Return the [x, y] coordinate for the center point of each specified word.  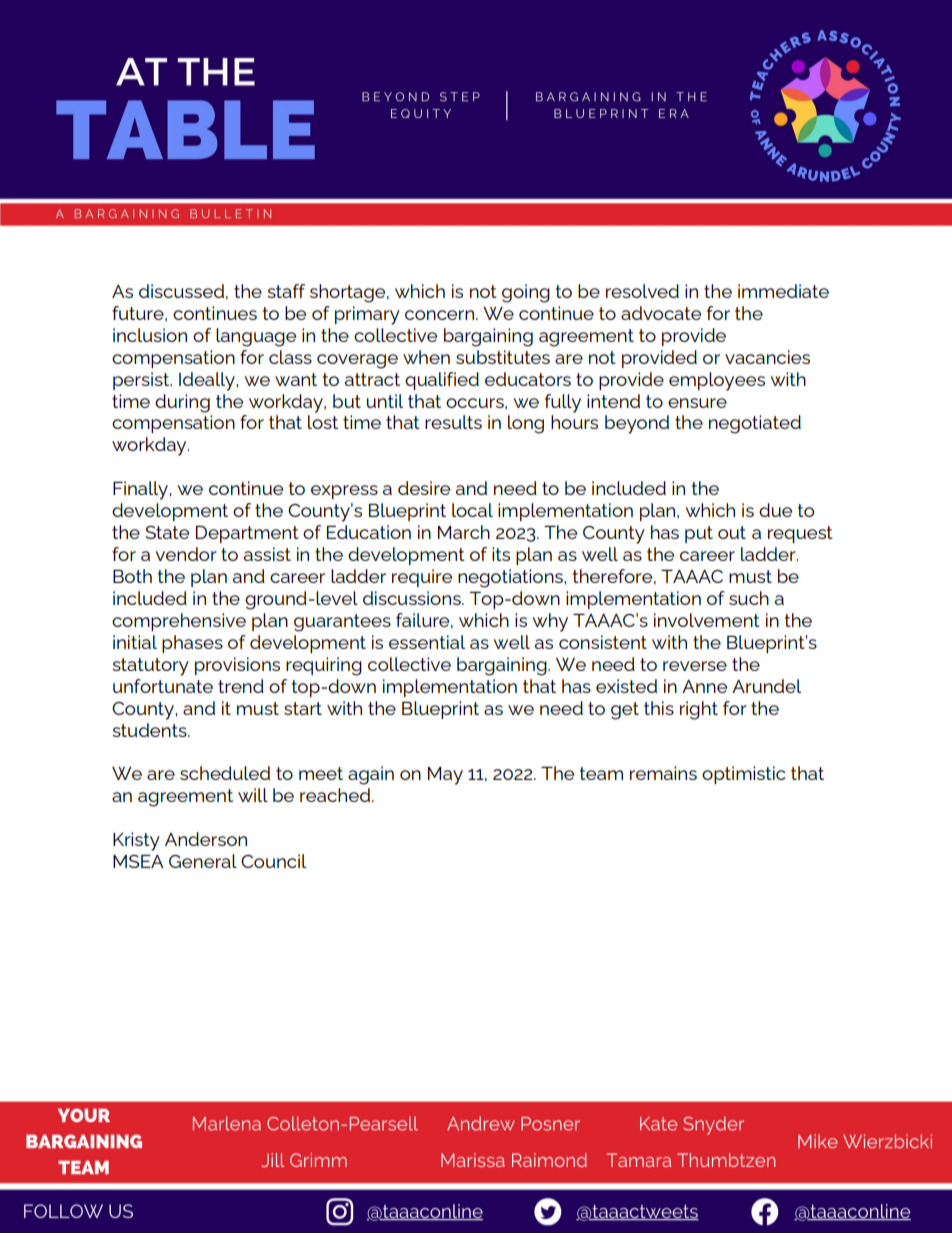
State [167, 532]
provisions [237, 666]
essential [427, 642]
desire [424, 488]
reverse [695, 666]
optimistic [743, 775]
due [775, 510]
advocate [661, 313]
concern [441, 315]
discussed [181, 291]
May [445, 776]
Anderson [206, 839]
